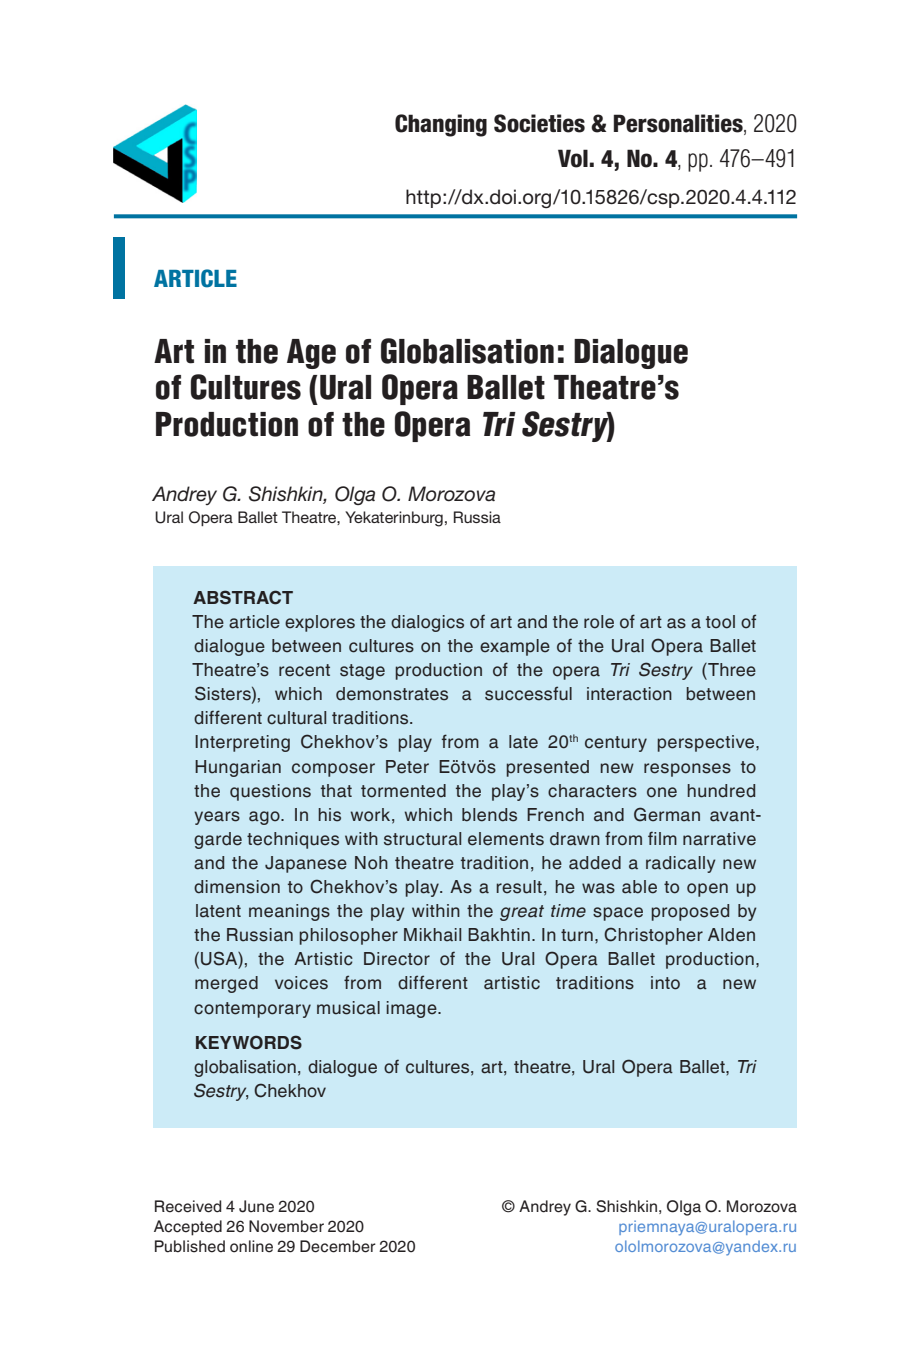 The image size is (911, 1367). Describe the element at coordinates (515, 647) in the image. I see `example` at that location.
